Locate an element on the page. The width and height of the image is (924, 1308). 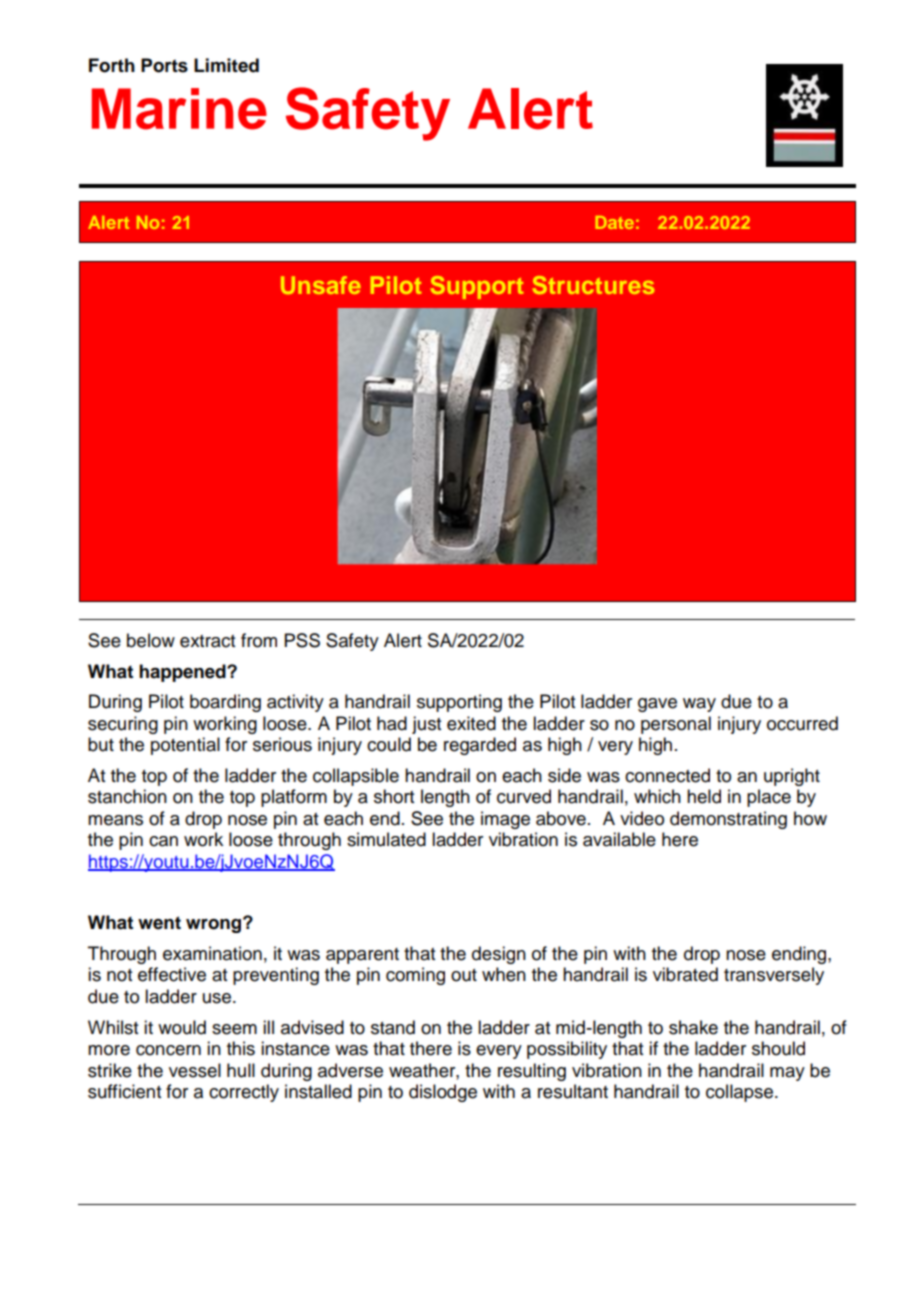
gave is located at coordinates (657, 705).
